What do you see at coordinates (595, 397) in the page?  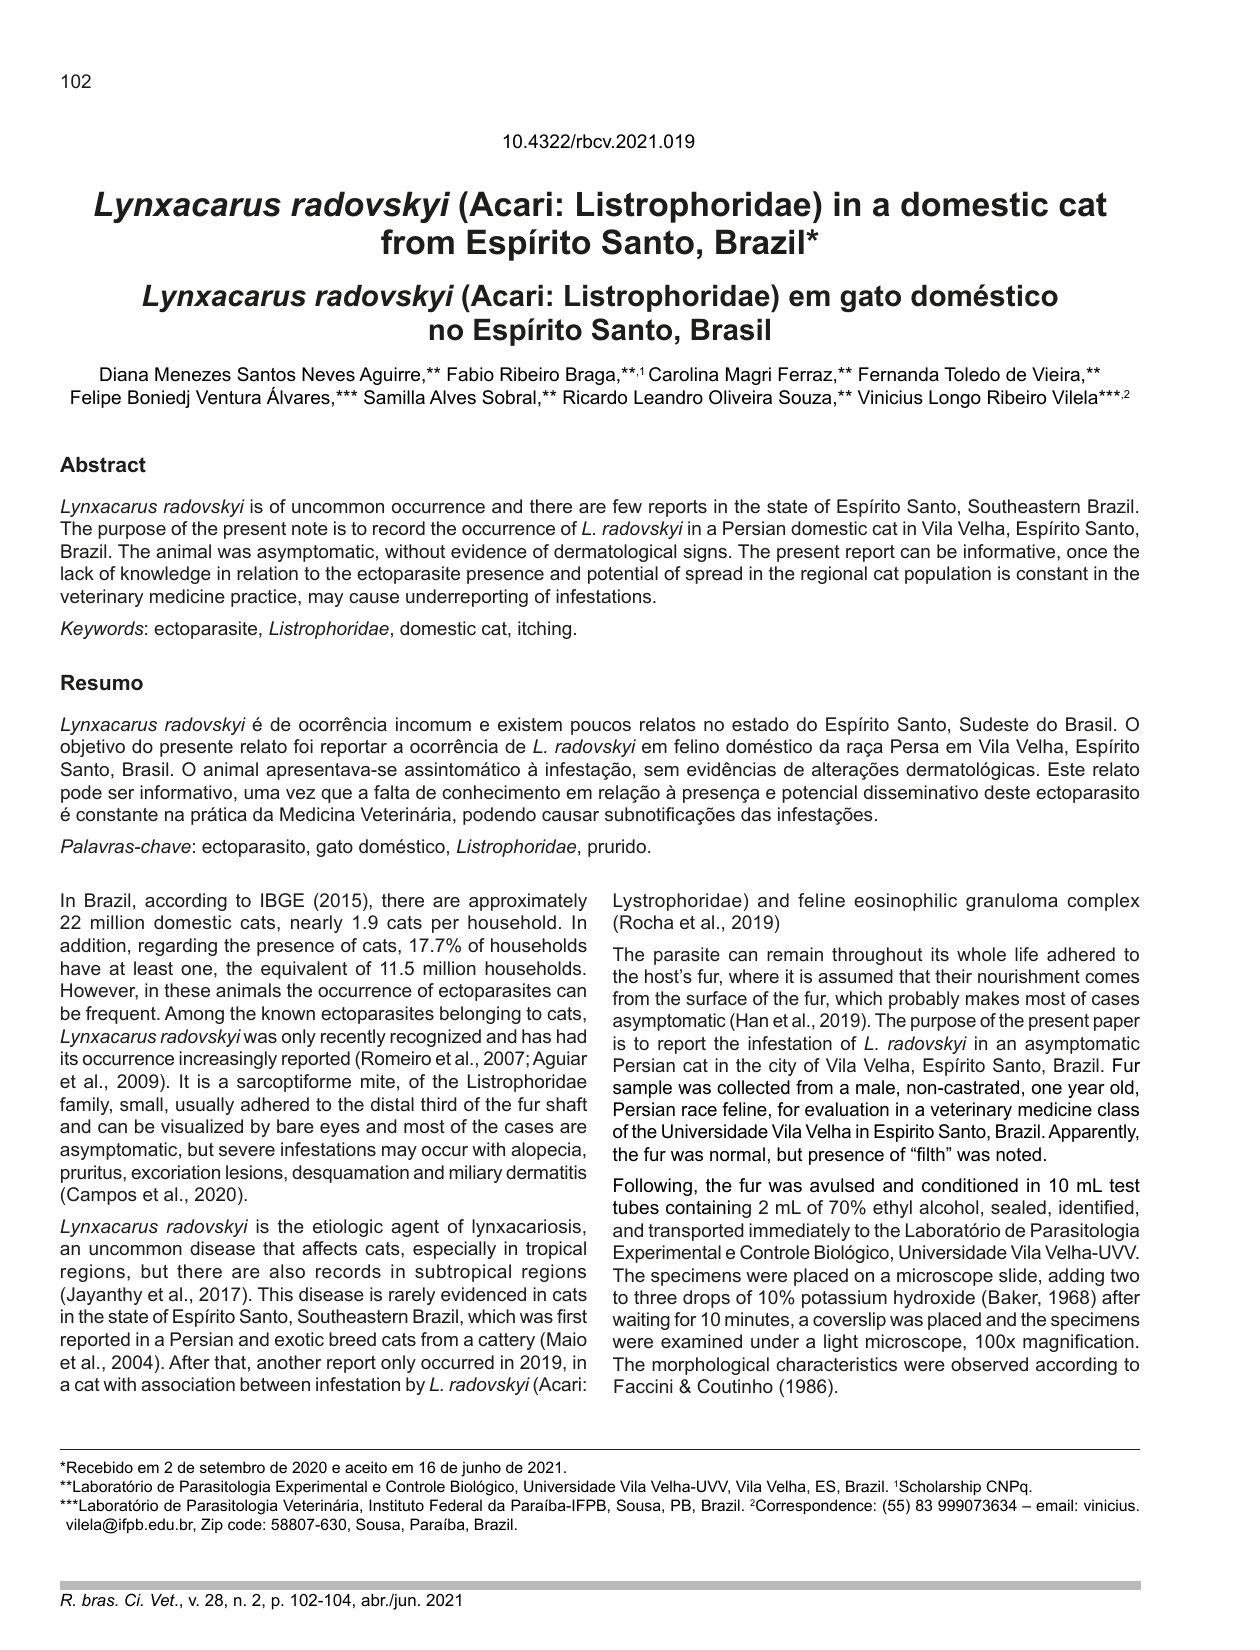 I see `Ricardo` at bounding box center [595, 397].
